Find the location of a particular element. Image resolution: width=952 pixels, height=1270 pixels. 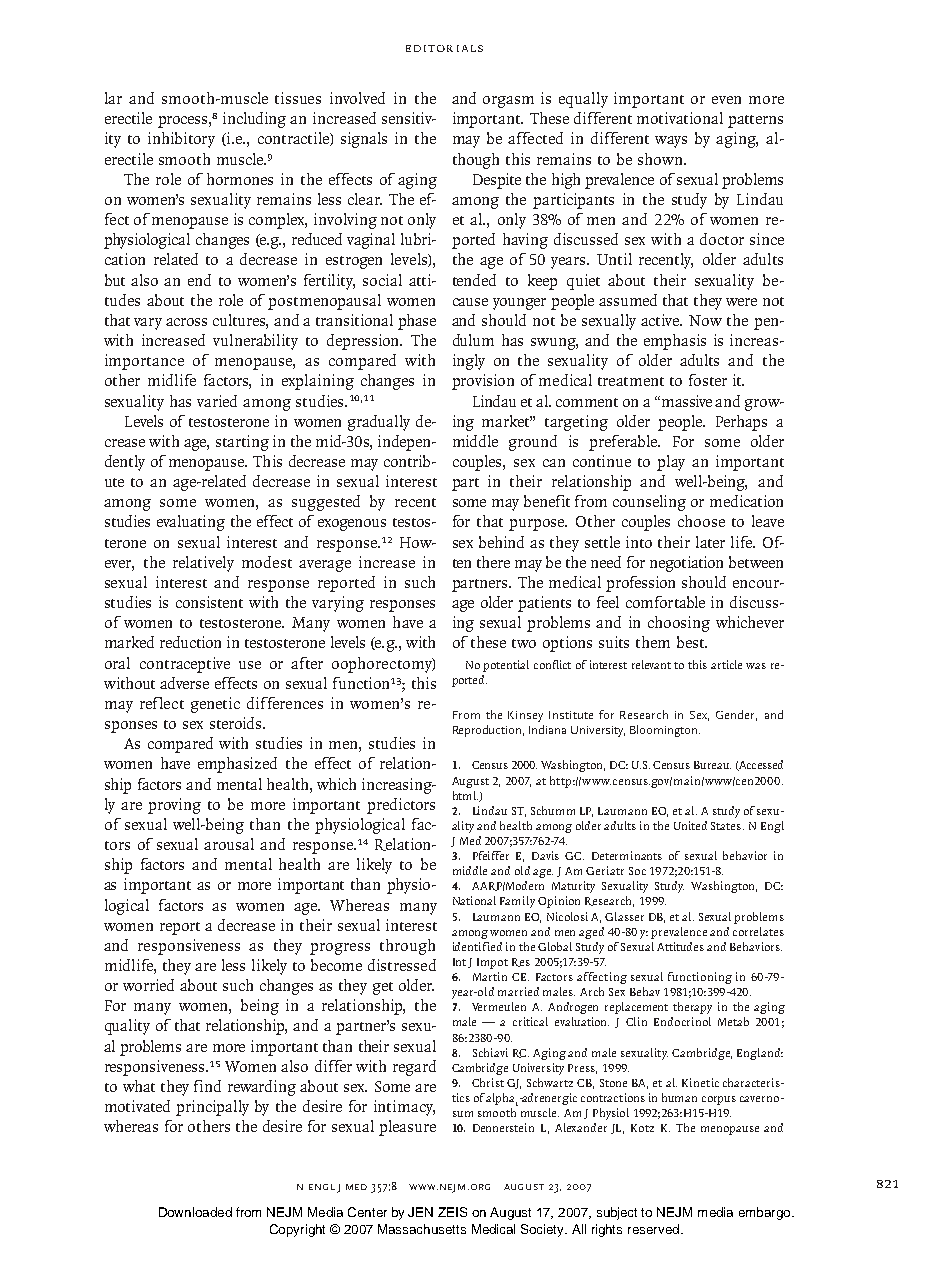

play is located at coordinates (671, 463).
